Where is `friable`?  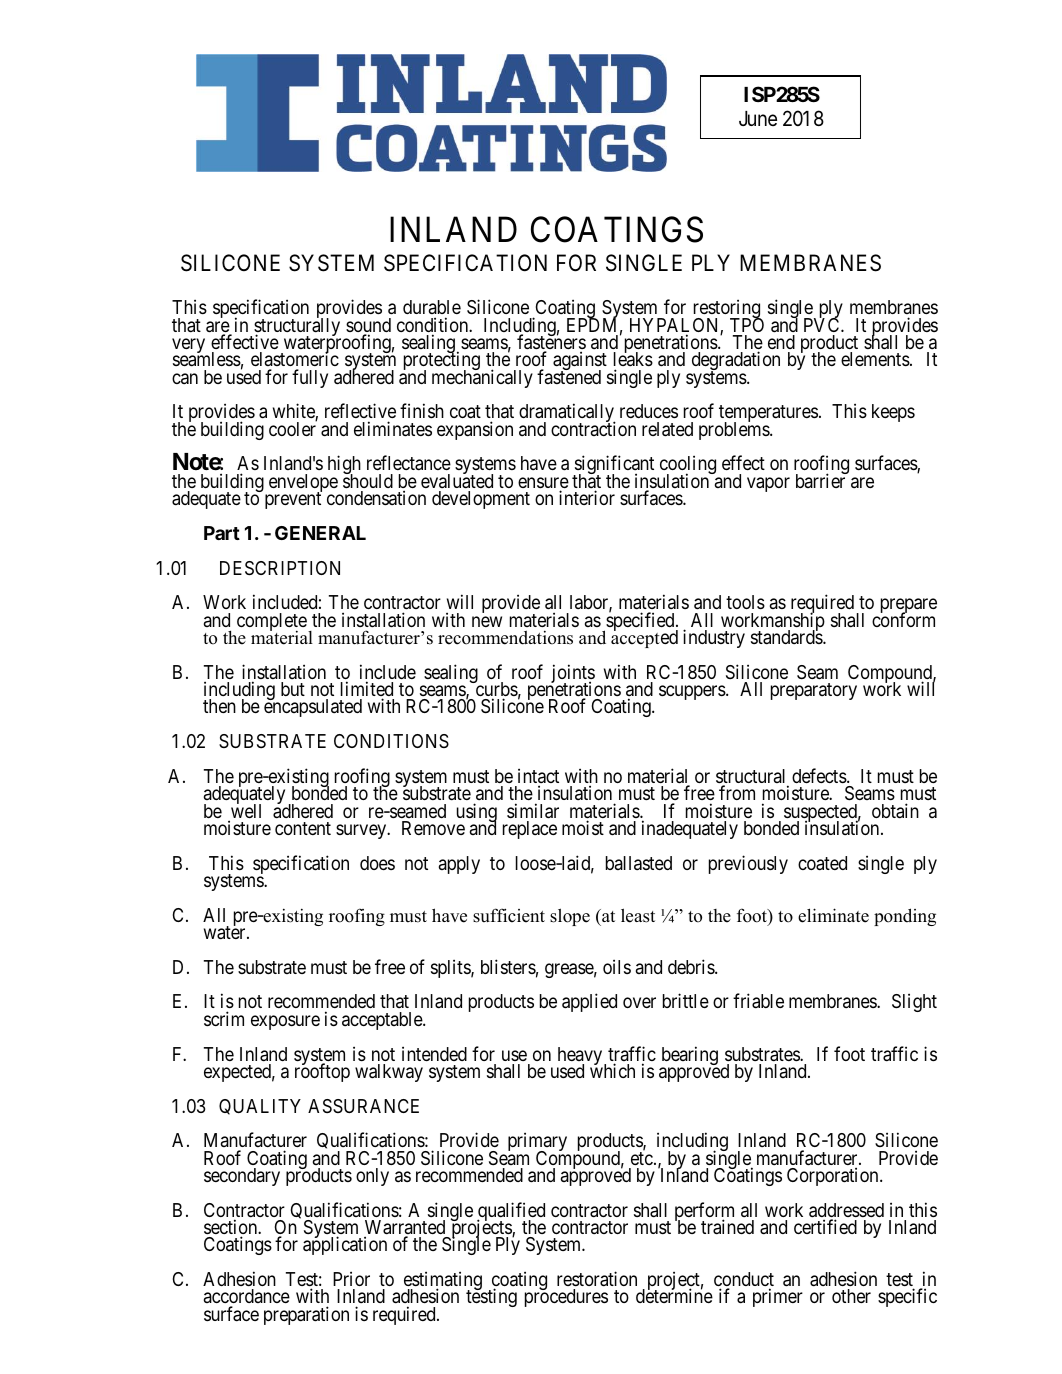
friable is located at coordinates (758, 1000).
